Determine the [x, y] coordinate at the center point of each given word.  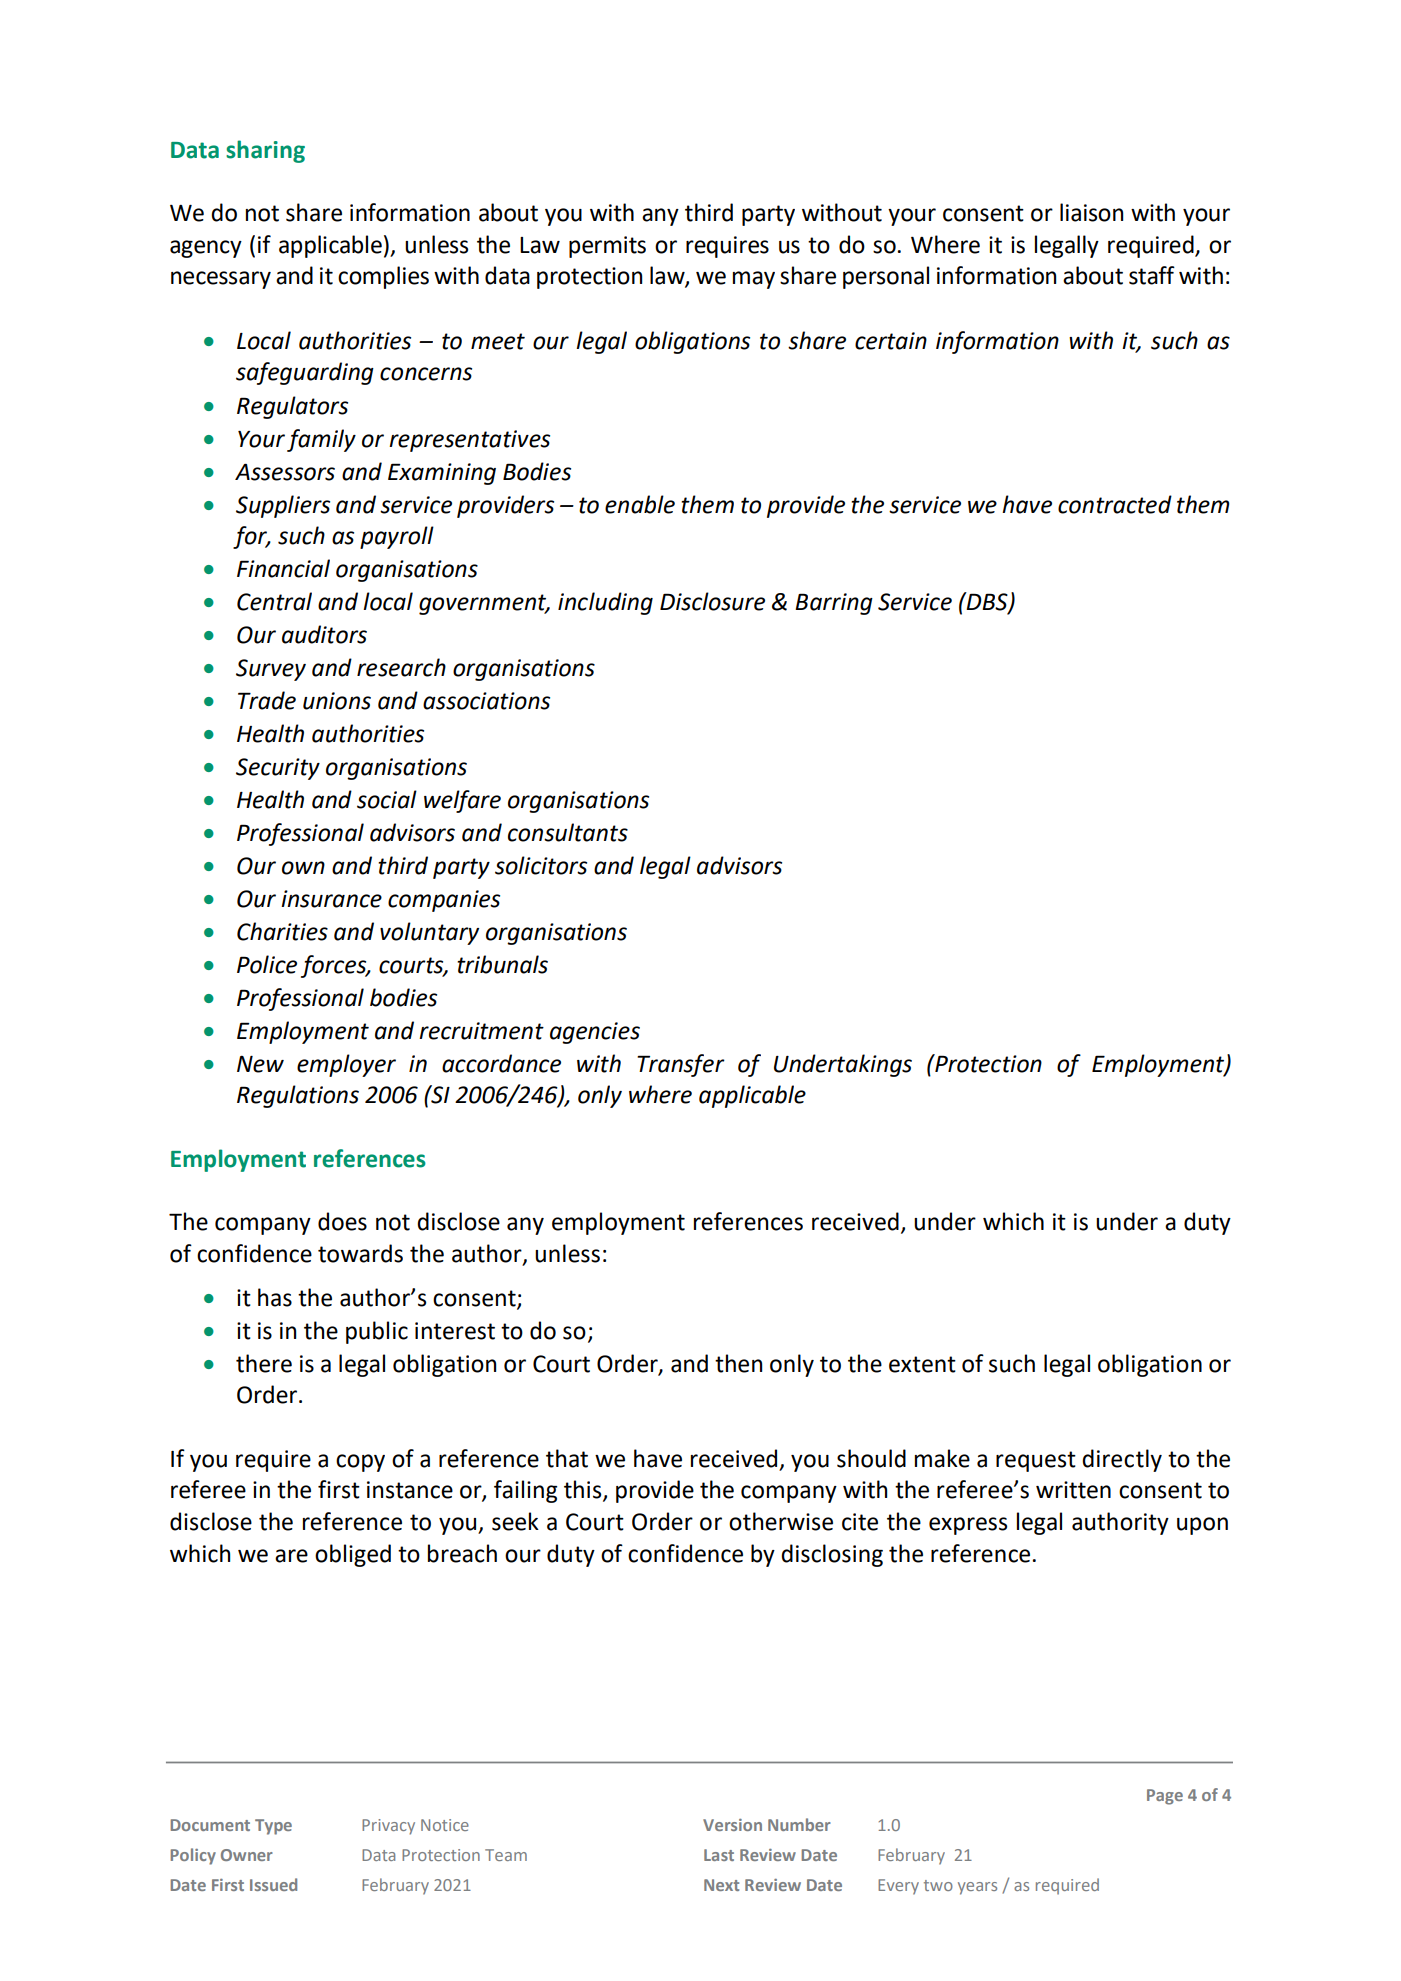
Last [719, 1855]
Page [1165, 1797]
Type [273, 1827]
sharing [265, 151]
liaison [1091, 212]
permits [607, 247]
